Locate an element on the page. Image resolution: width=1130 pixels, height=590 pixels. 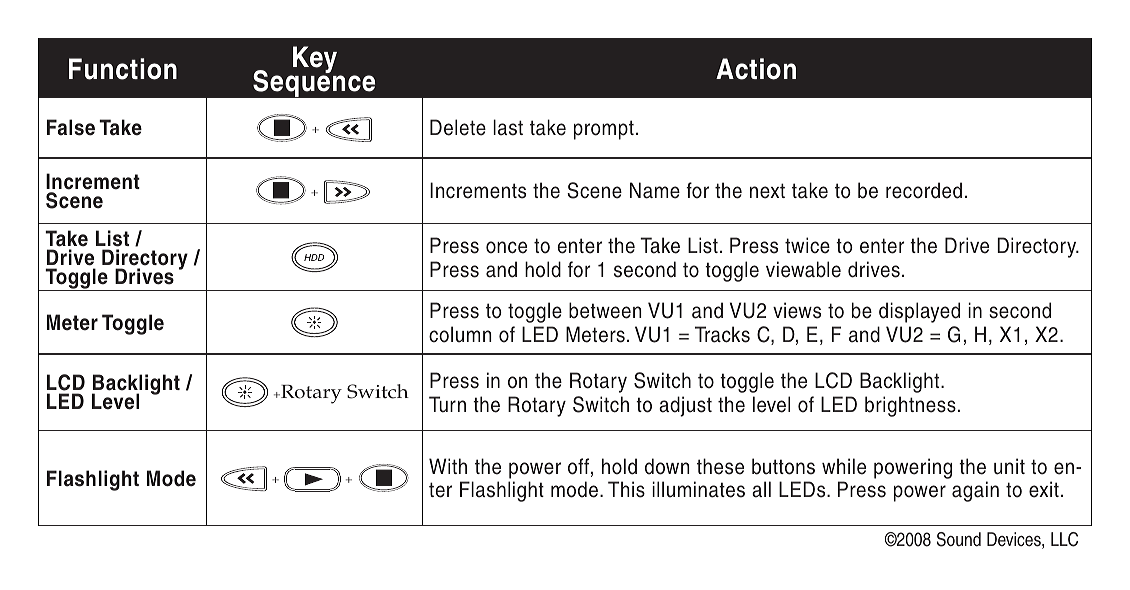
With is located at coordinates (448, 466).
